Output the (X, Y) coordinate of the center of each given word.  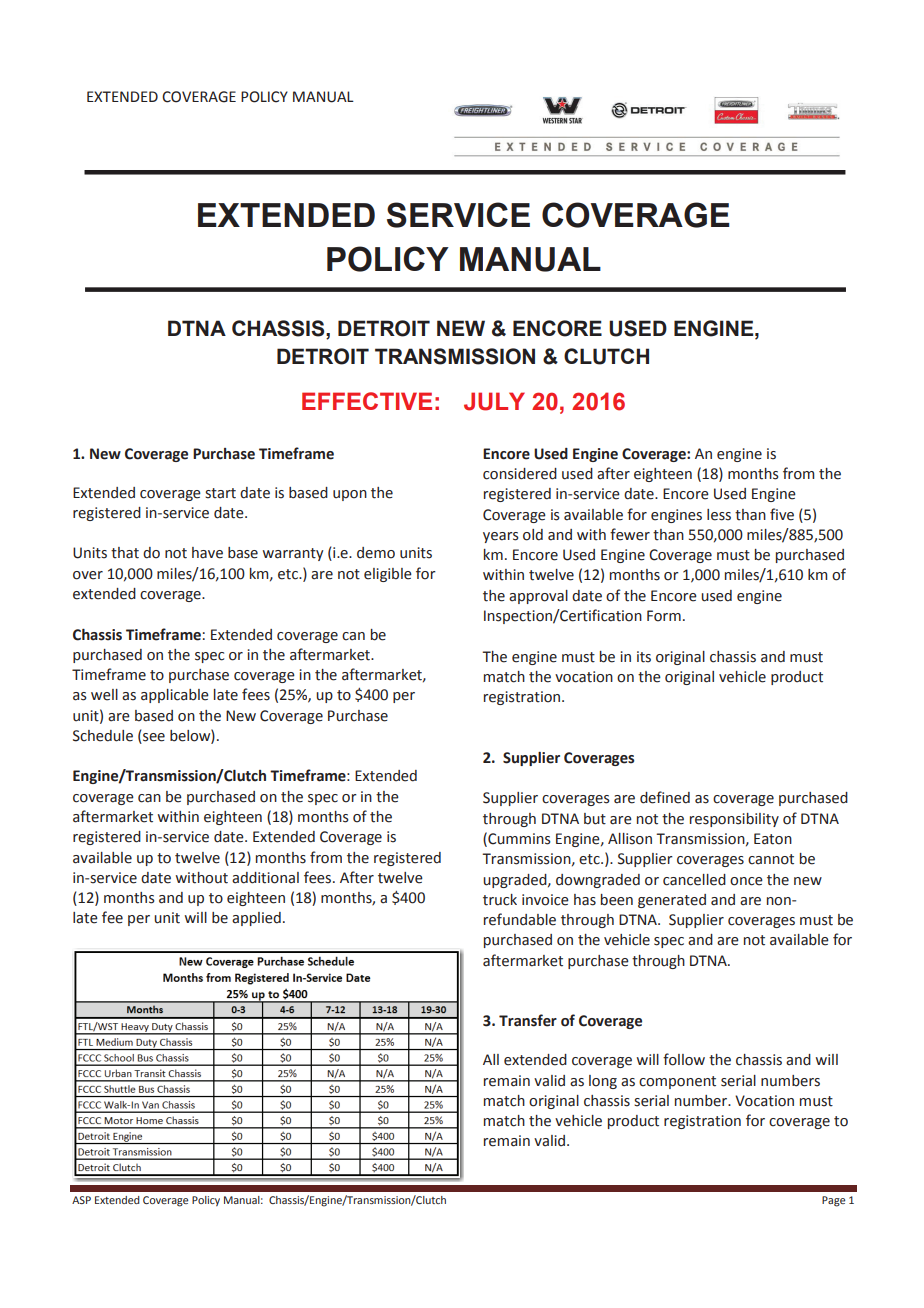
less (719, 515)
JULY (494, 401)
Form (664, 616)
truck (500, 900)
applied (256, 919)
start (220, 493)
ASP (81, 1200)
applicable (175, 696)
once (746, 881)
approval (538, 597)
